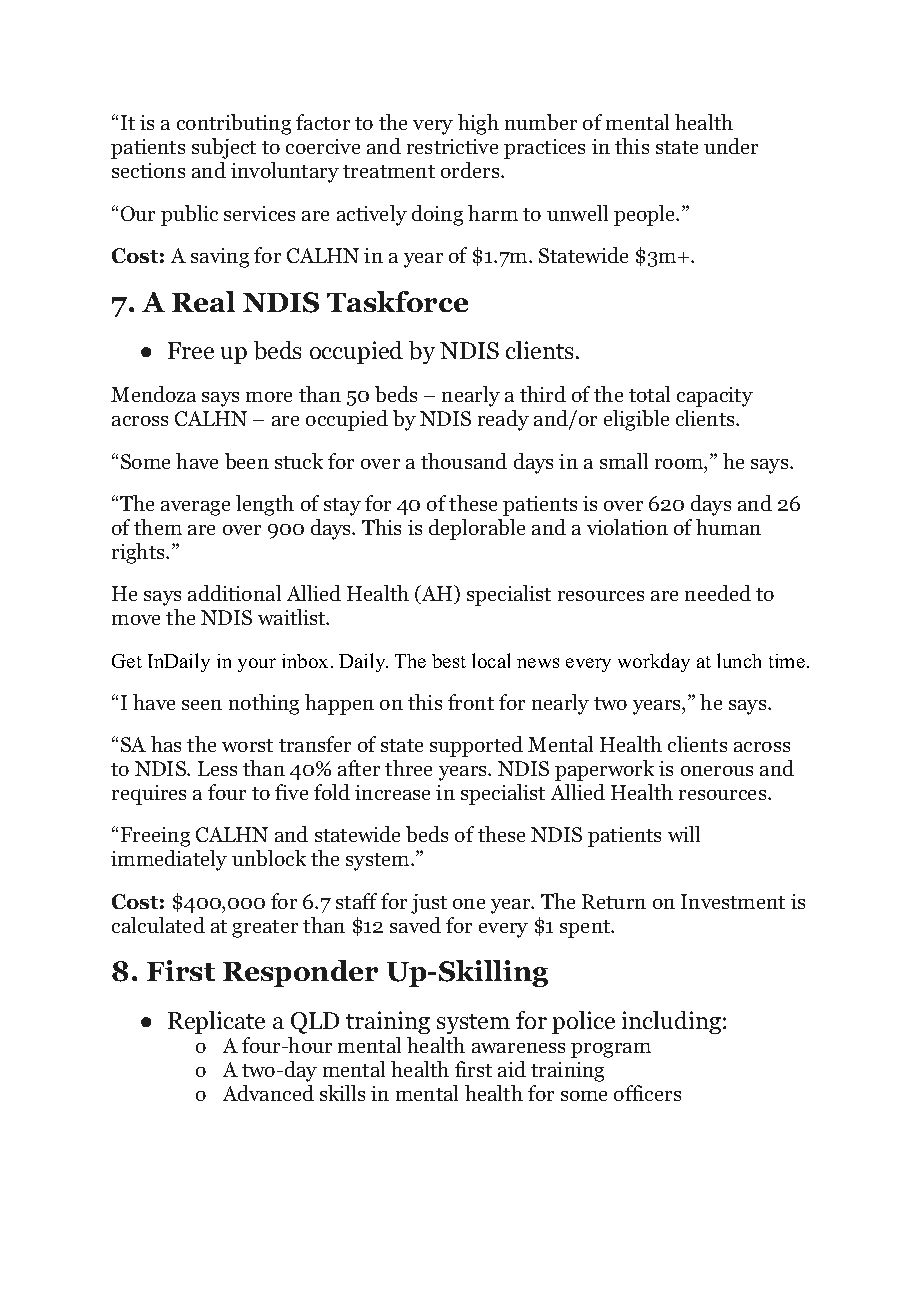 This document has width=924, height=1307. What do you see at coordinates (452, 146) in the document?
I see `restrictive` at bounding box center [452, 146].
